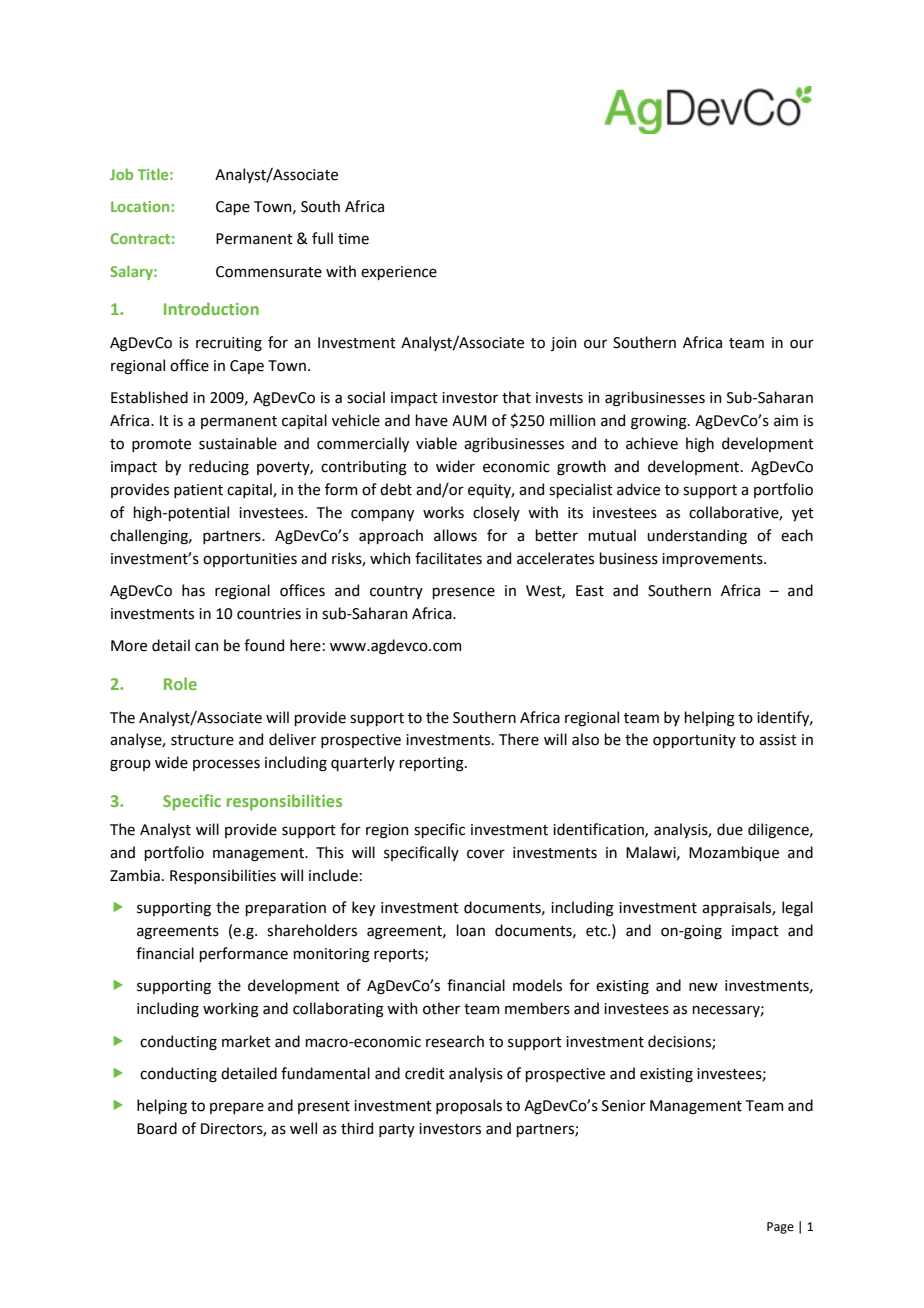 Image resolution: width=924 pixels, height=1308 pixels. Describe the element at coordinates (436, 443) in the document. I see `viable` at that location.
